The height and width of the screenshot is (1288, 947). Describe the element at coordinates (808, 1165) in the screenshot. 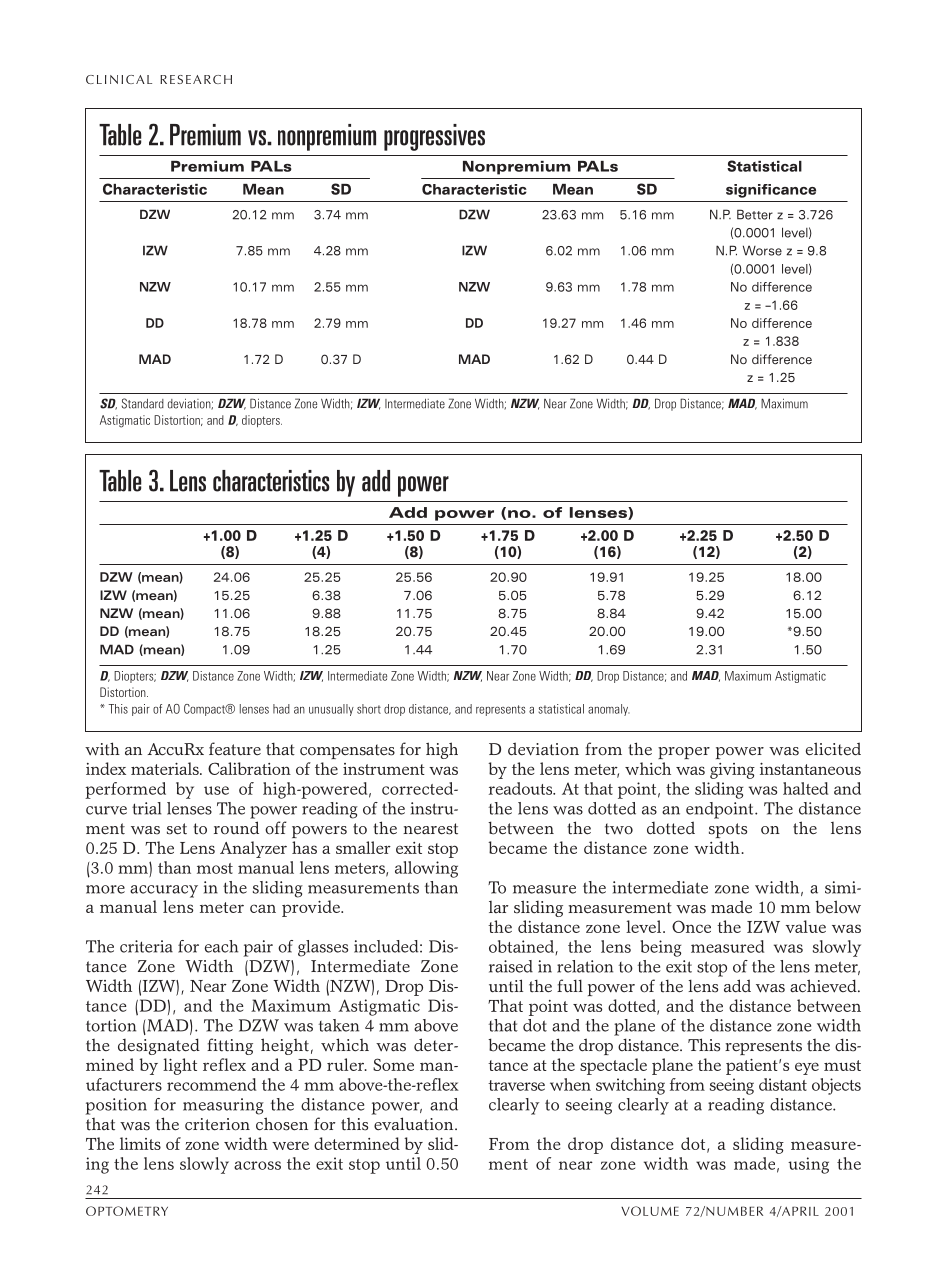

I see `using` at that location.
